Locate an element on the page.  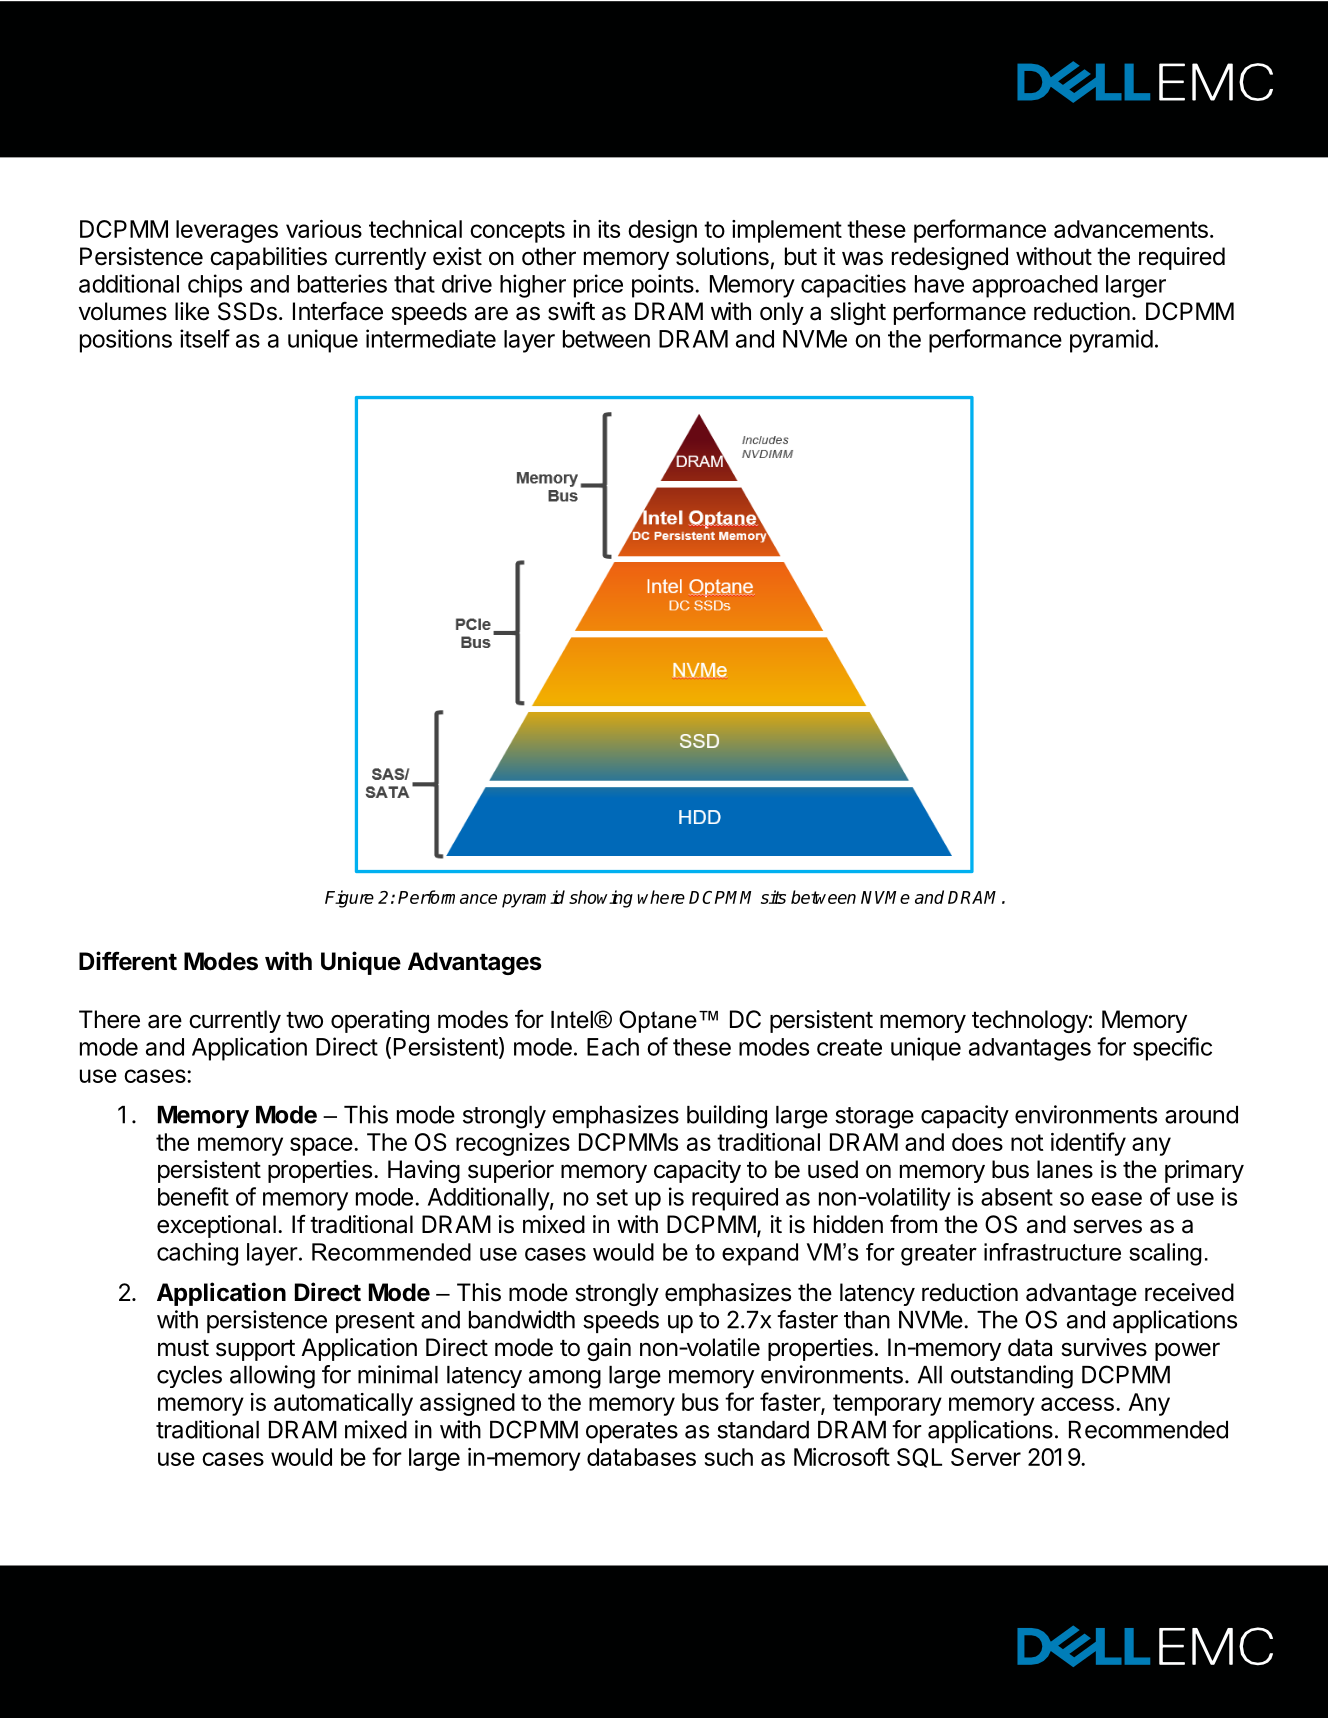
capabilities is located at coordinates (268, 258).
